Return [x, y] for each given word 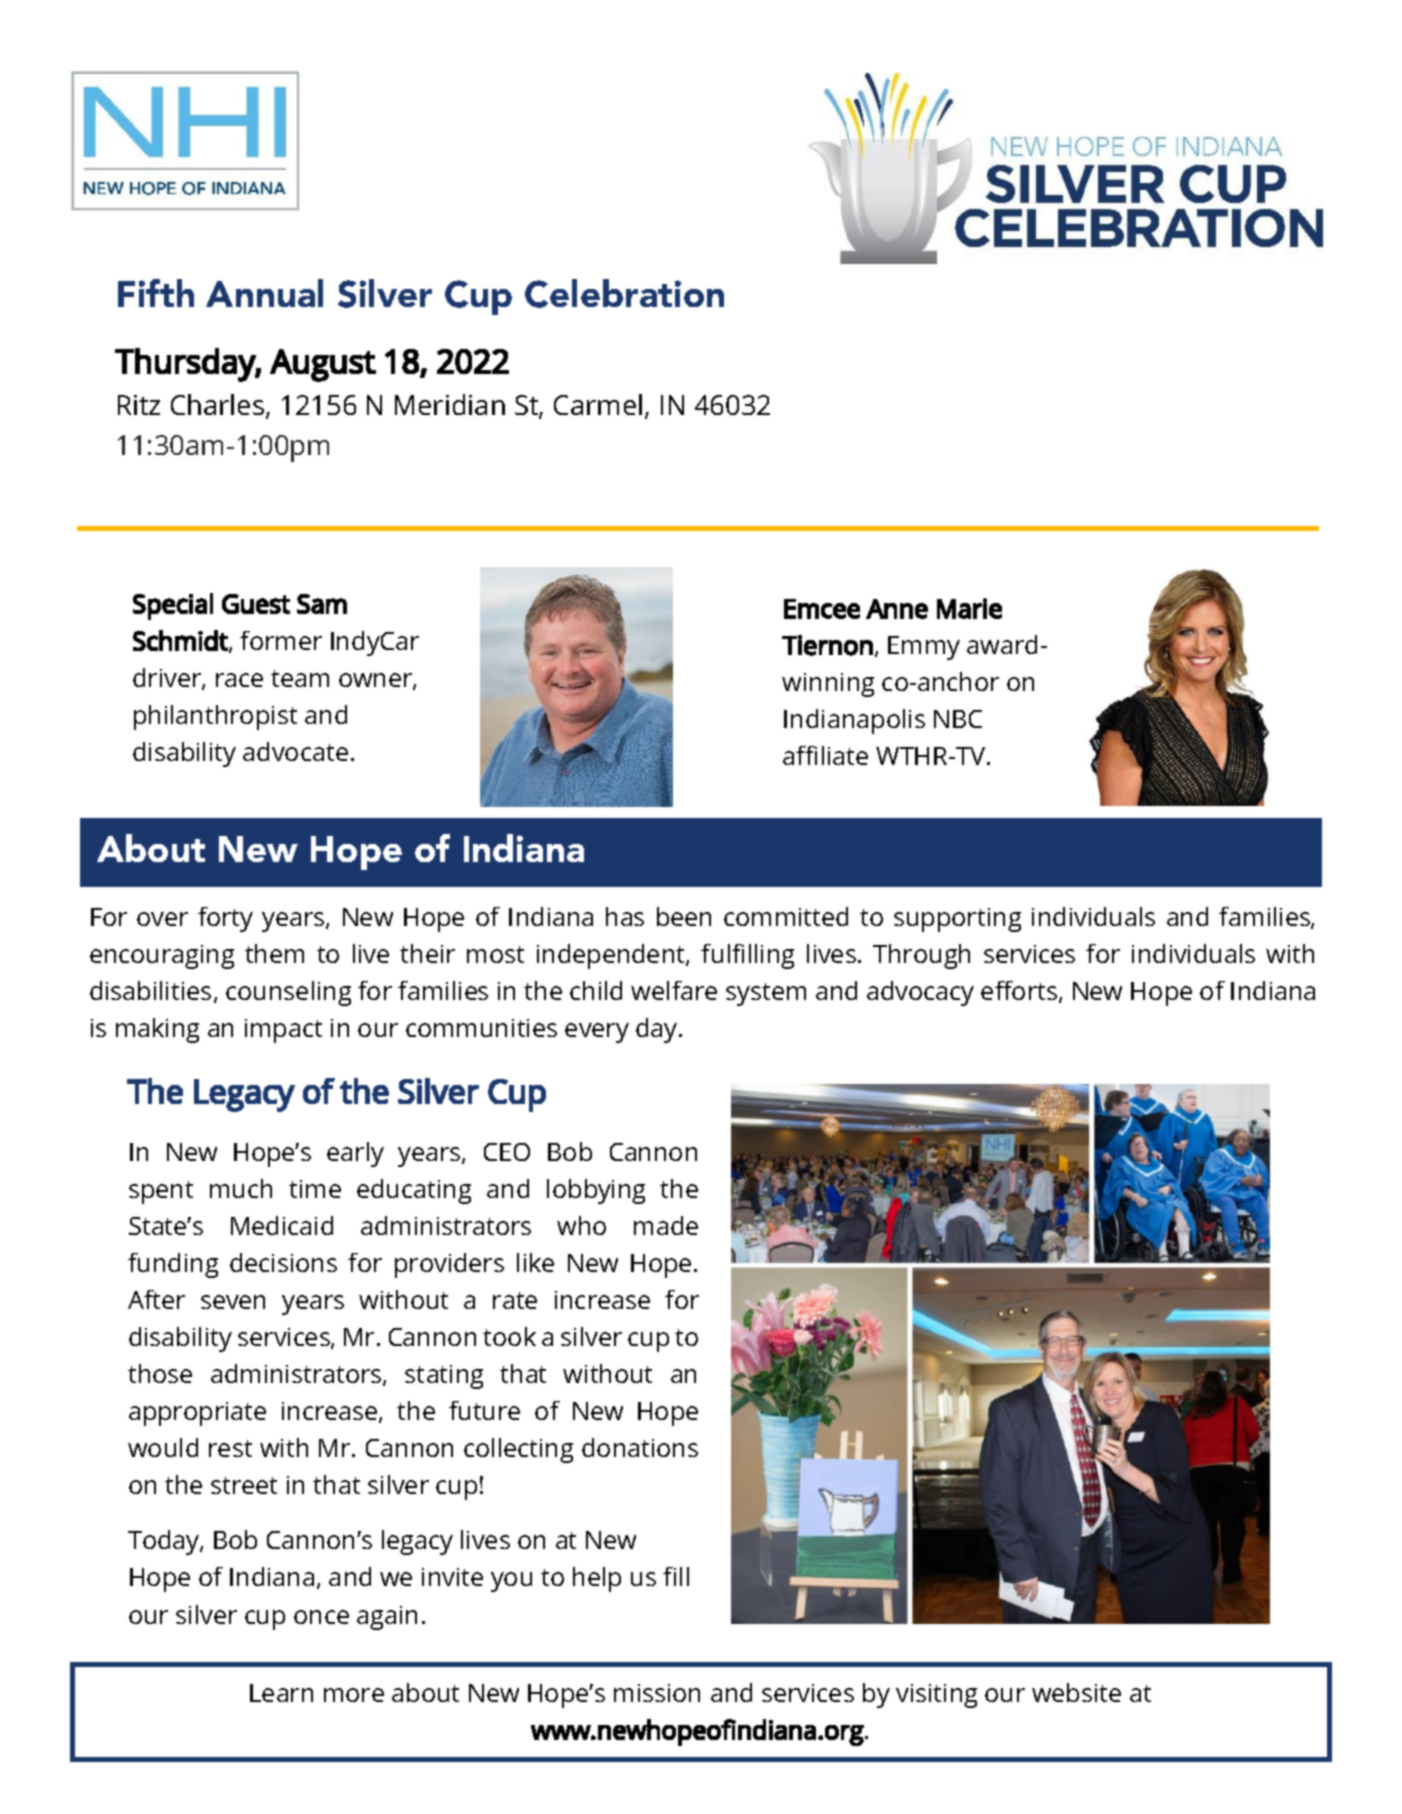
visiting [936, 1696]
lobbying [596, 1191]
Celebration [624, 293]
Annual [264, 293]
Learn [281, 1693]
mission [657, 1693]
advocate [295, 751]
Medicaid [282, 1225]
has [625, 916]
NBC [958, 719]
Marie [969, 608]
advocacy [920, 993]
